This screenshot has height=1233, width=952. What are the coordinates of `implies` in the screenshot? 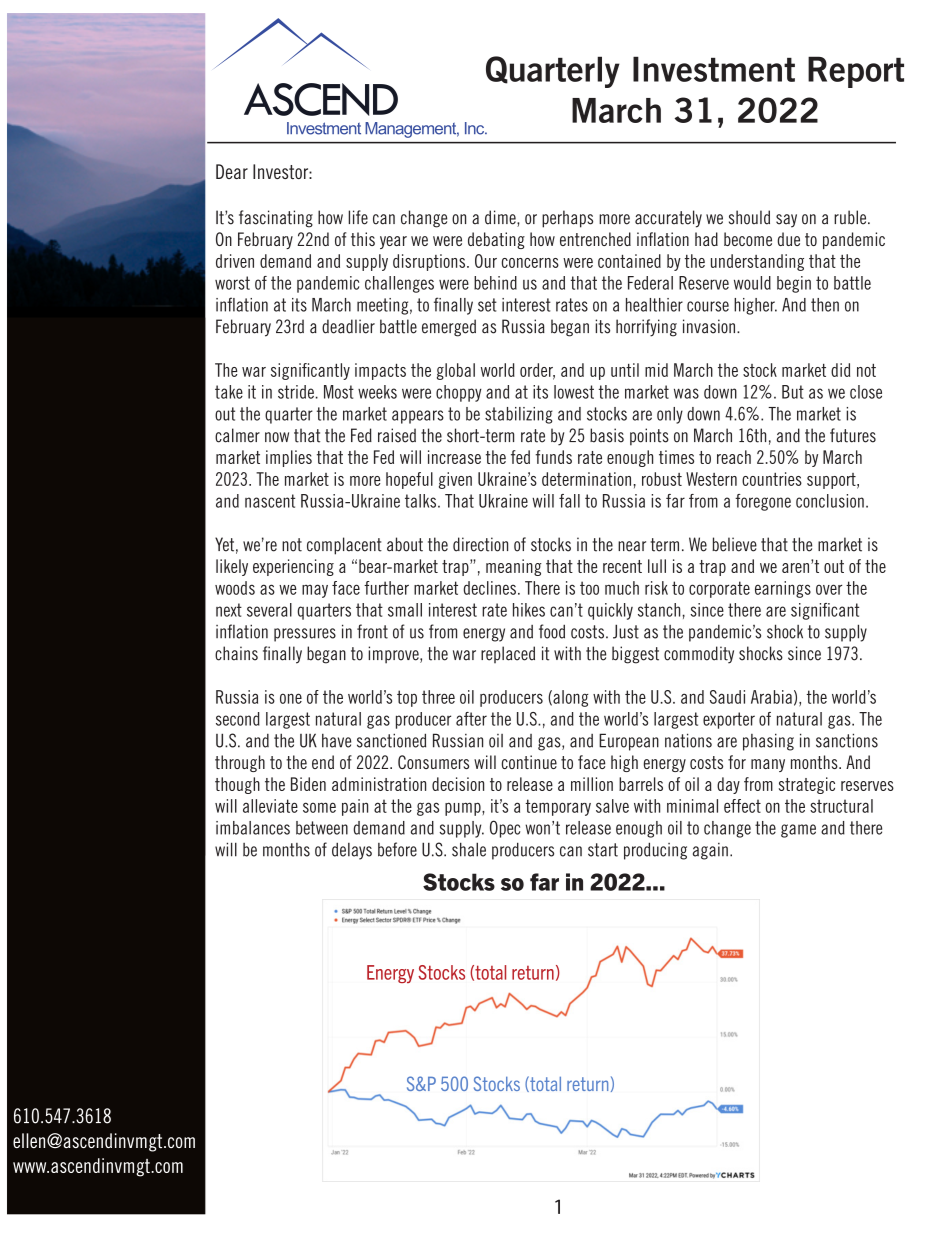 It's located at (289, 458).
